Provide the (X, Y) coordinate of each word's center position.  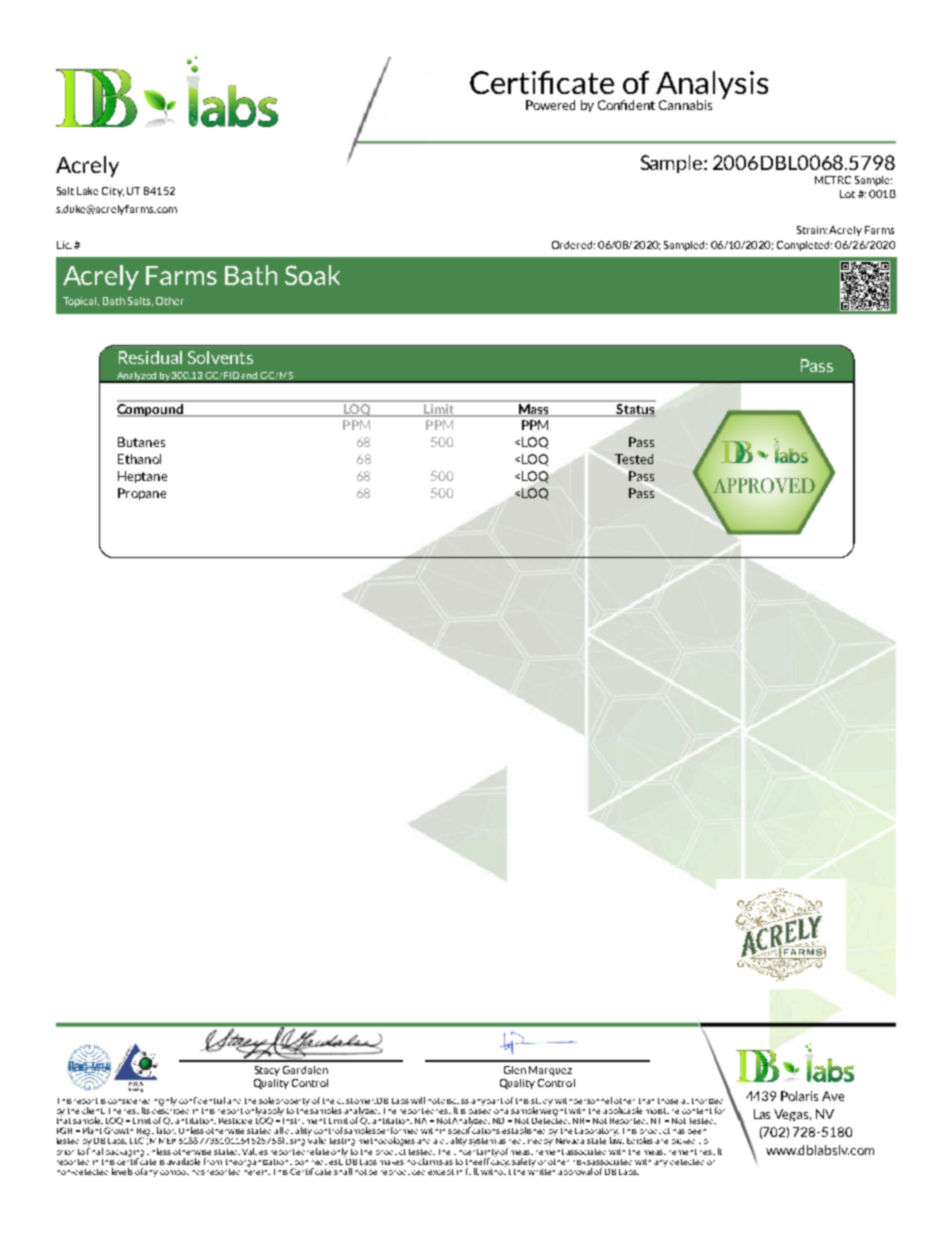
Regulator (156, 1132)
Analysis (712, 86)
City (113, 192)
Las (762, 1114)
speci (459, 1132)
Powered (550, 105)
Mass (533, 409)
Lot (847, 194)
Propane (142, 494)
